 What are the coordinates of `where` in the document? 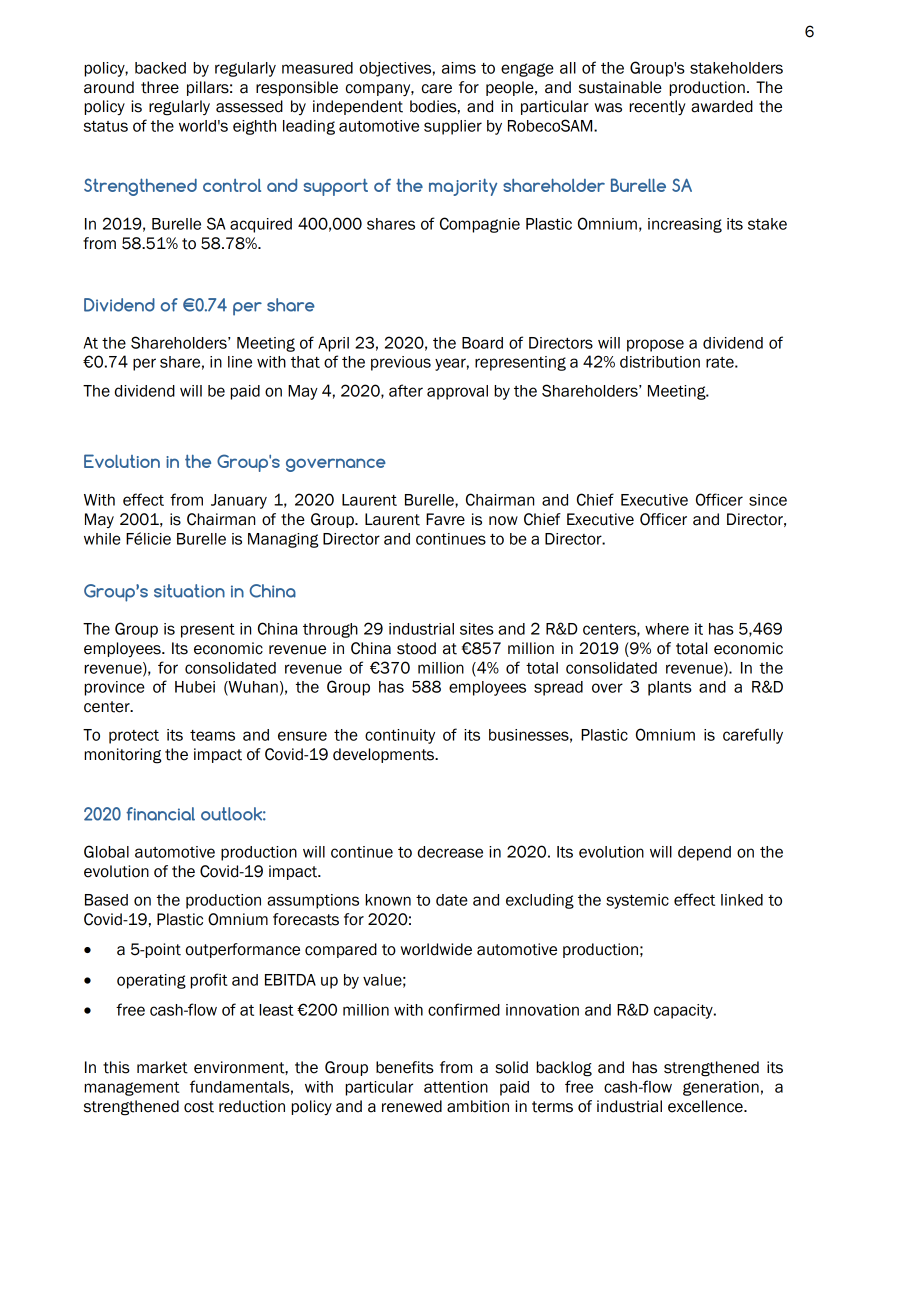 It's located at (667, 629).
